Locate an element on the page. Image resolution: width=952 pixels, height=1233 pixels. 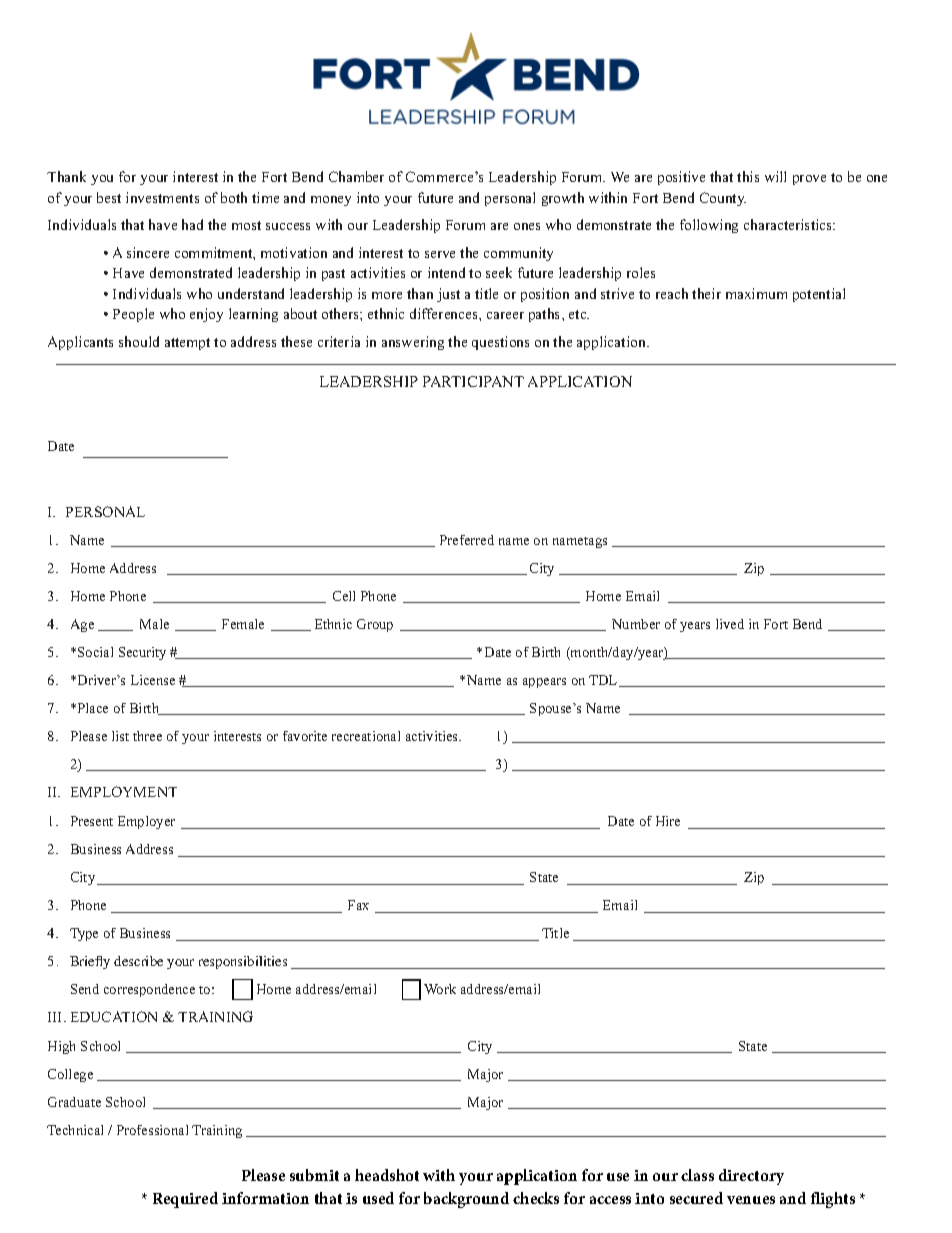
investments is located at coordinates (162, 197).
